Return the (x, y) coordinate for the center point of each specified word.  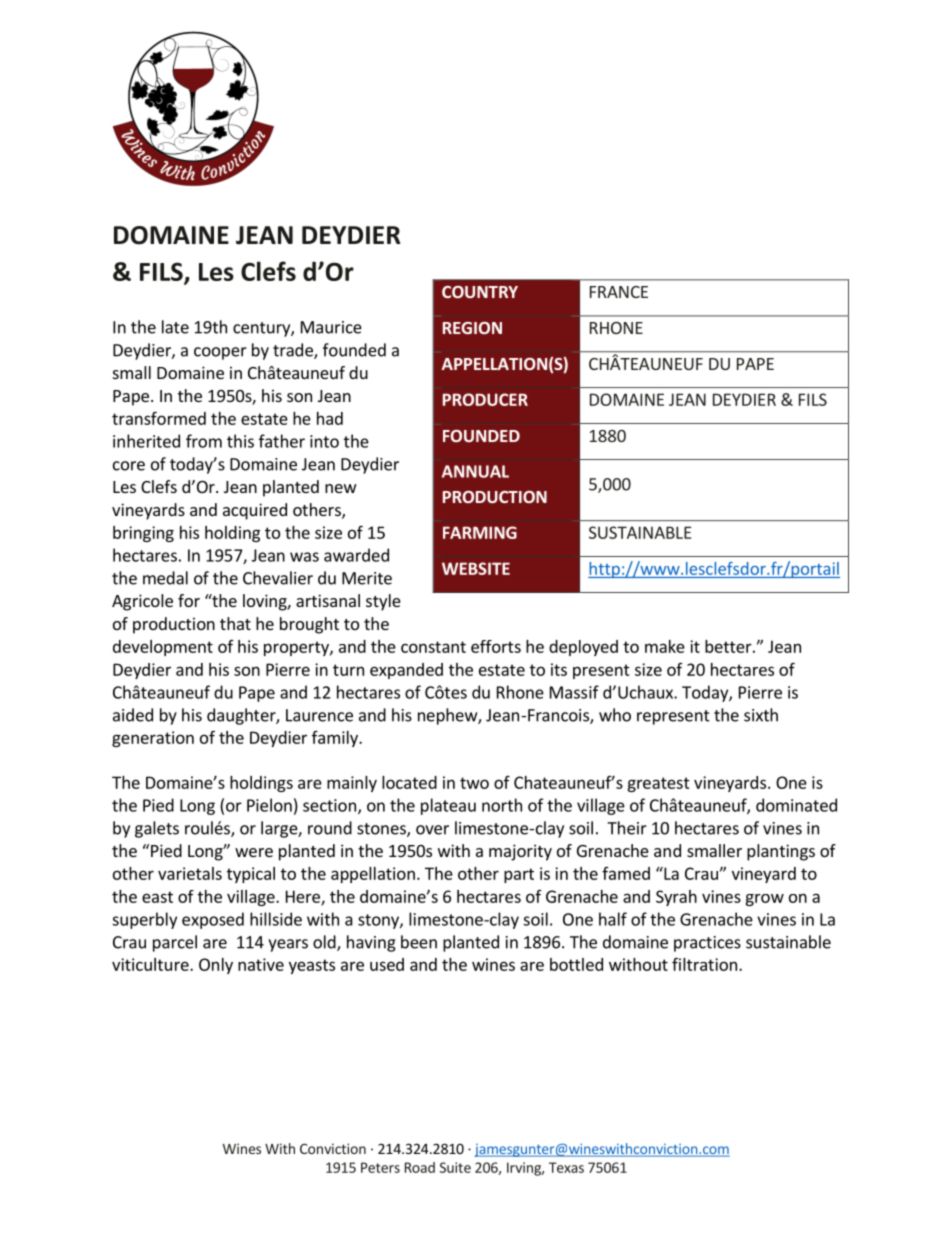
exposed (213, 920)
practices (707, 944)
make (665, 646)
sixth (761, 715)
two (474, 783)
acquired (255, 511)
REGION (472, 328)
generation (153, 739)
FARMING (480, 532)
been (419, 942)
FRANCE (619, 292)
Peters (380, 1167)
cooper (220, 353)
